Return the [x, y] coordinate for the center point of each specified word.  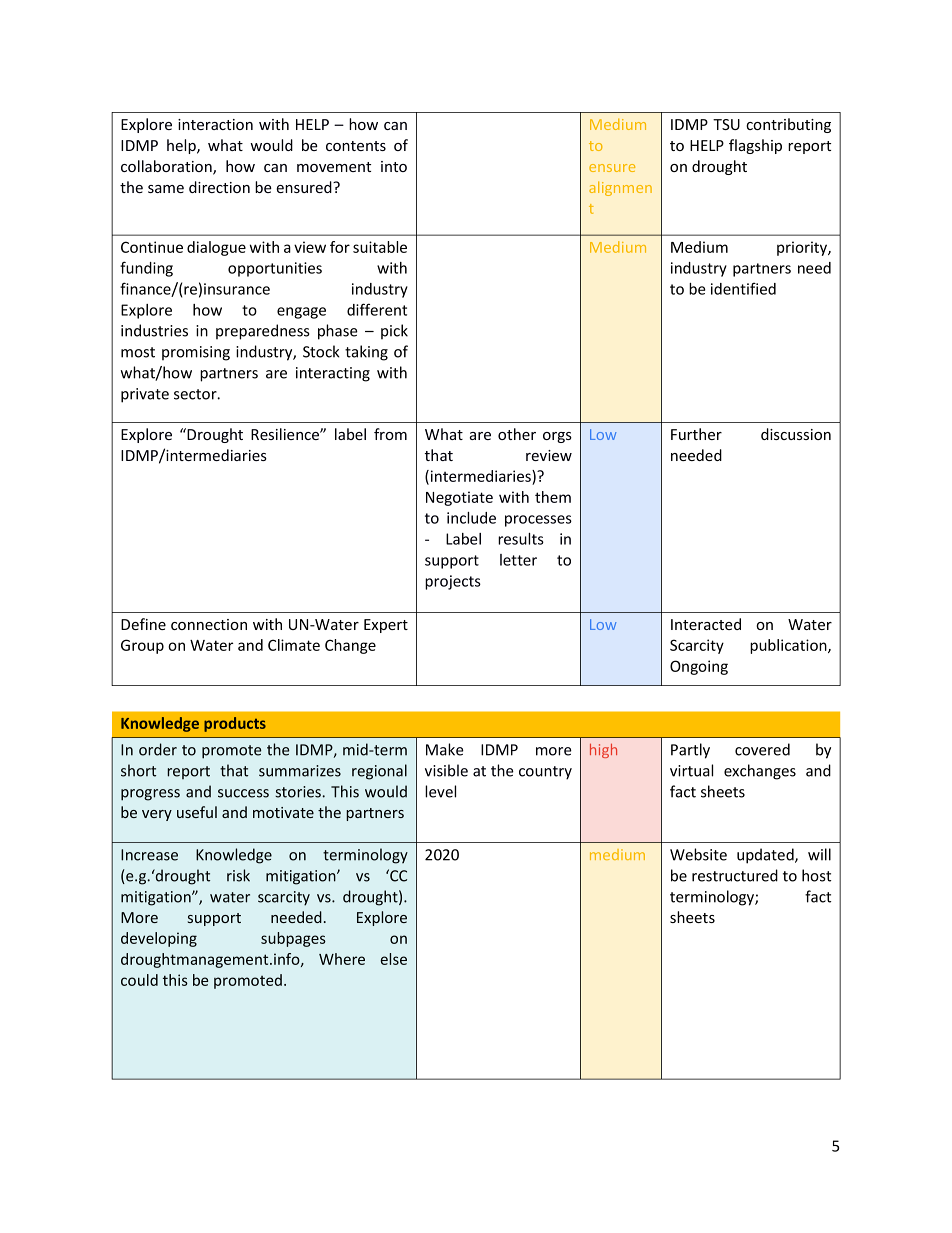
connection [209, 624]
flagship [755, 146]
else [394, 959]
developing [159, 939]
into [394, 166]
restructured [735, 875]
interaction [215, 124]
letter [518, 560]
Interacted [706, 624]
